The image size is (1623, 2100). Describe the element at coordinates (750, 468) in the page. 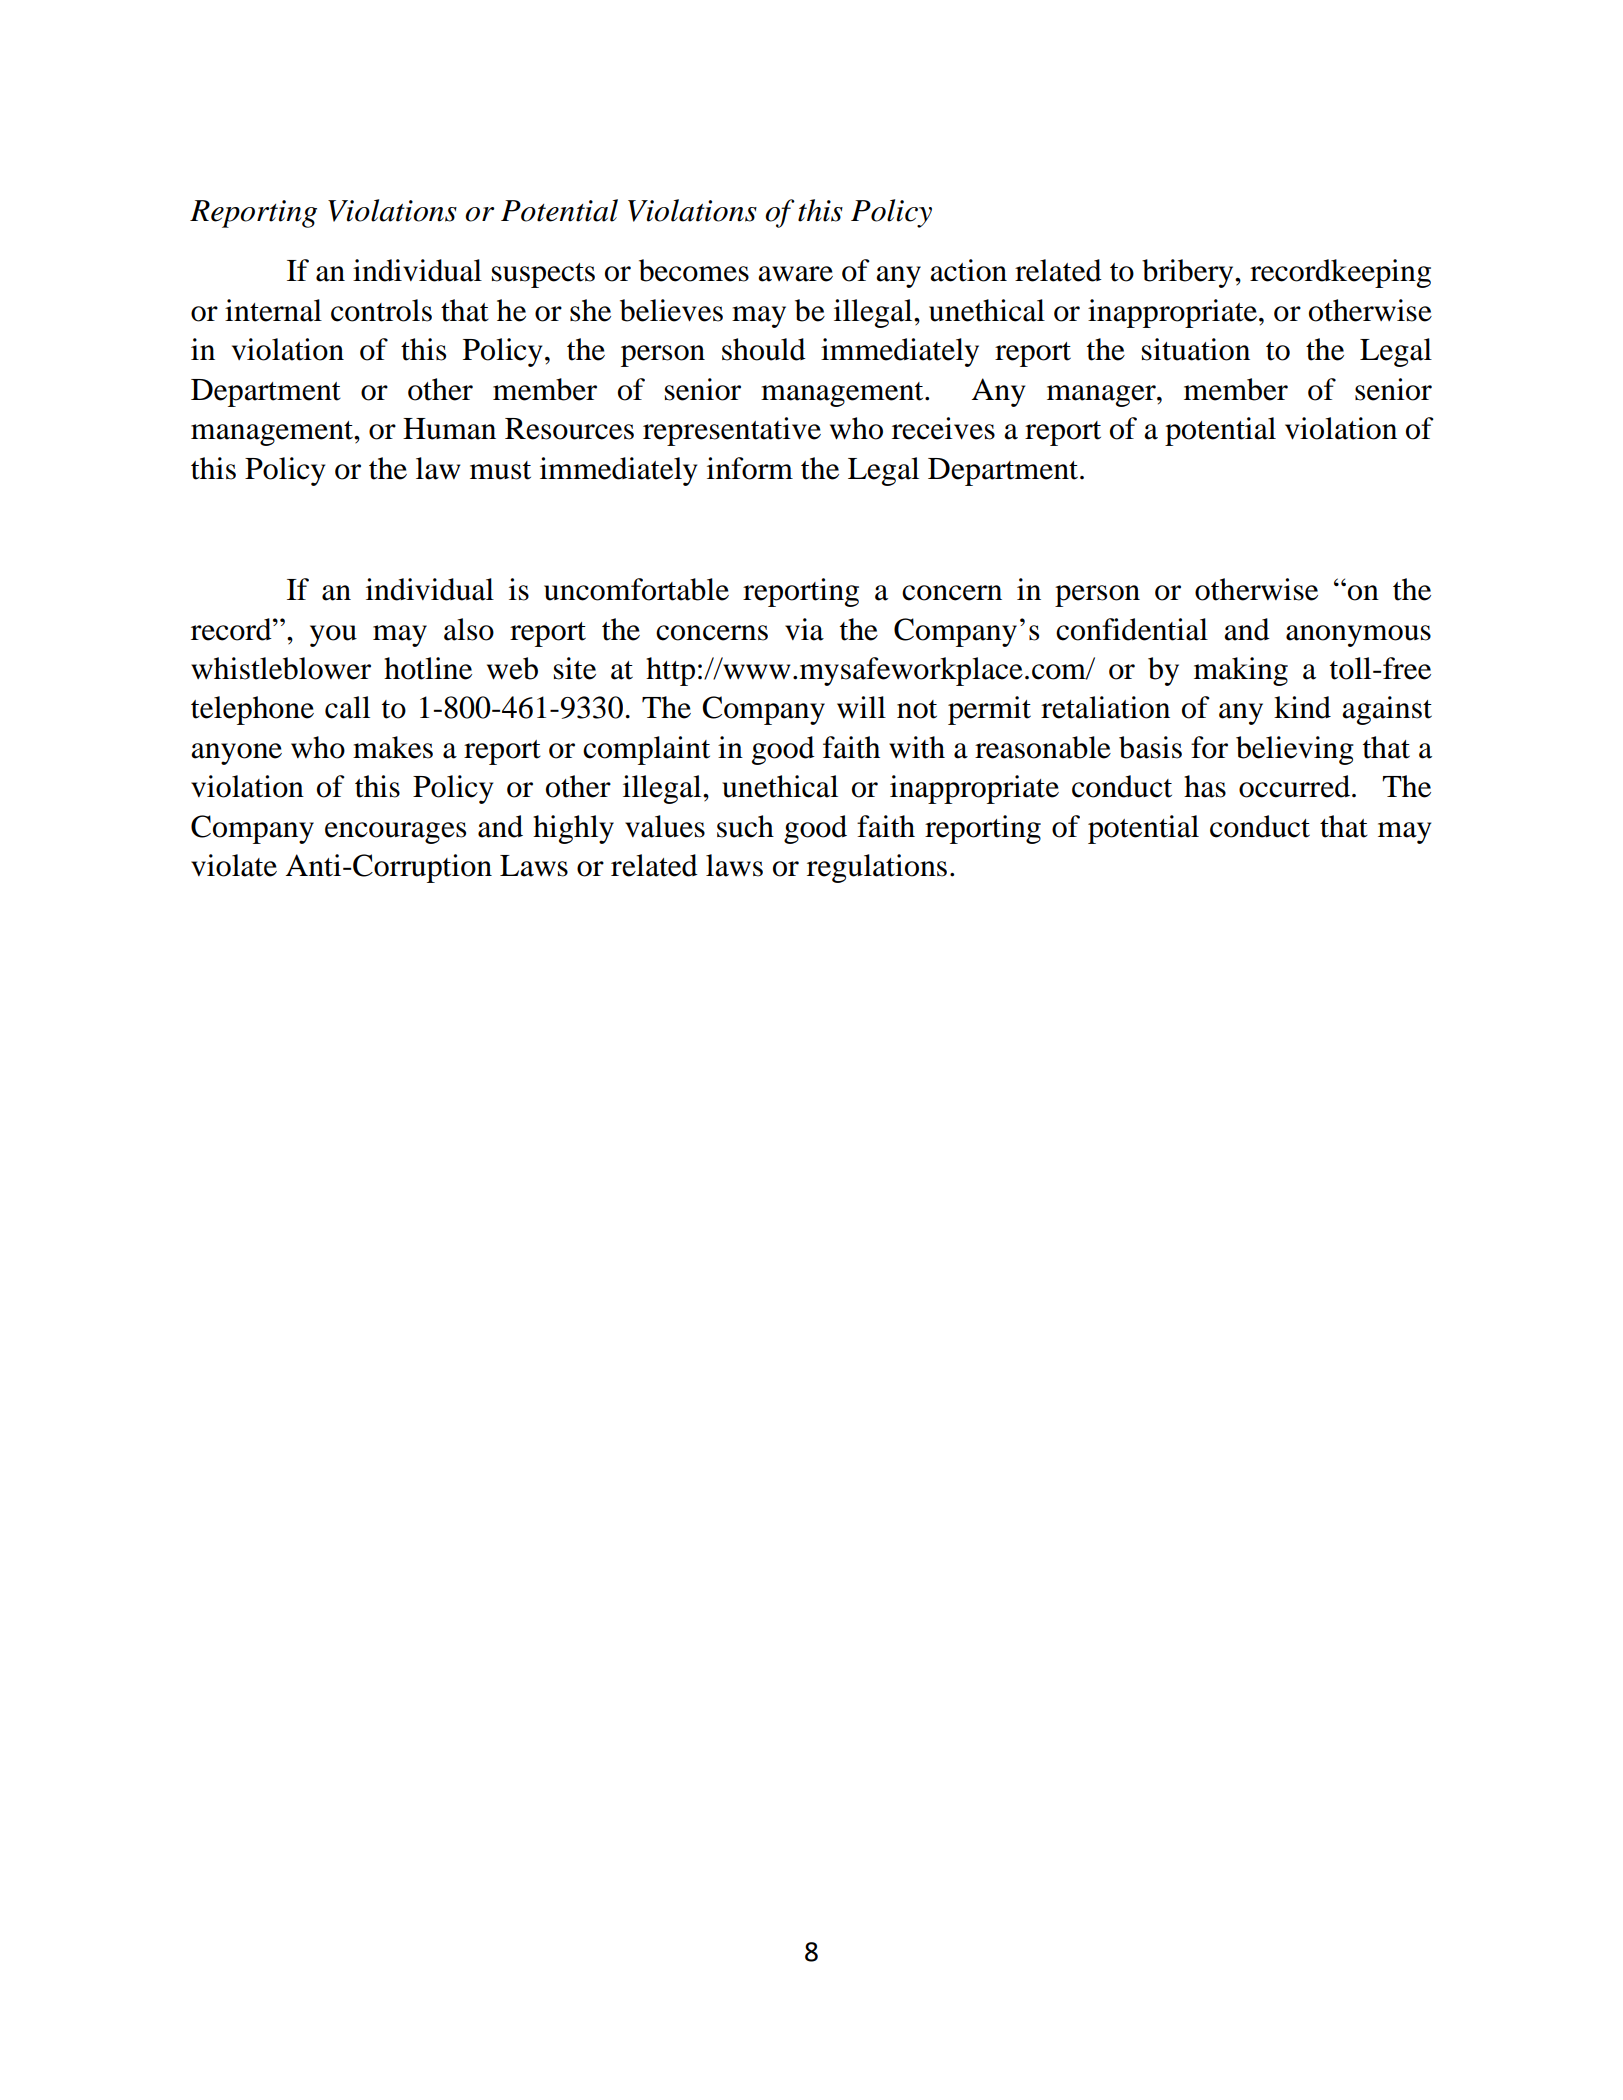

I see `inform` at that location.
